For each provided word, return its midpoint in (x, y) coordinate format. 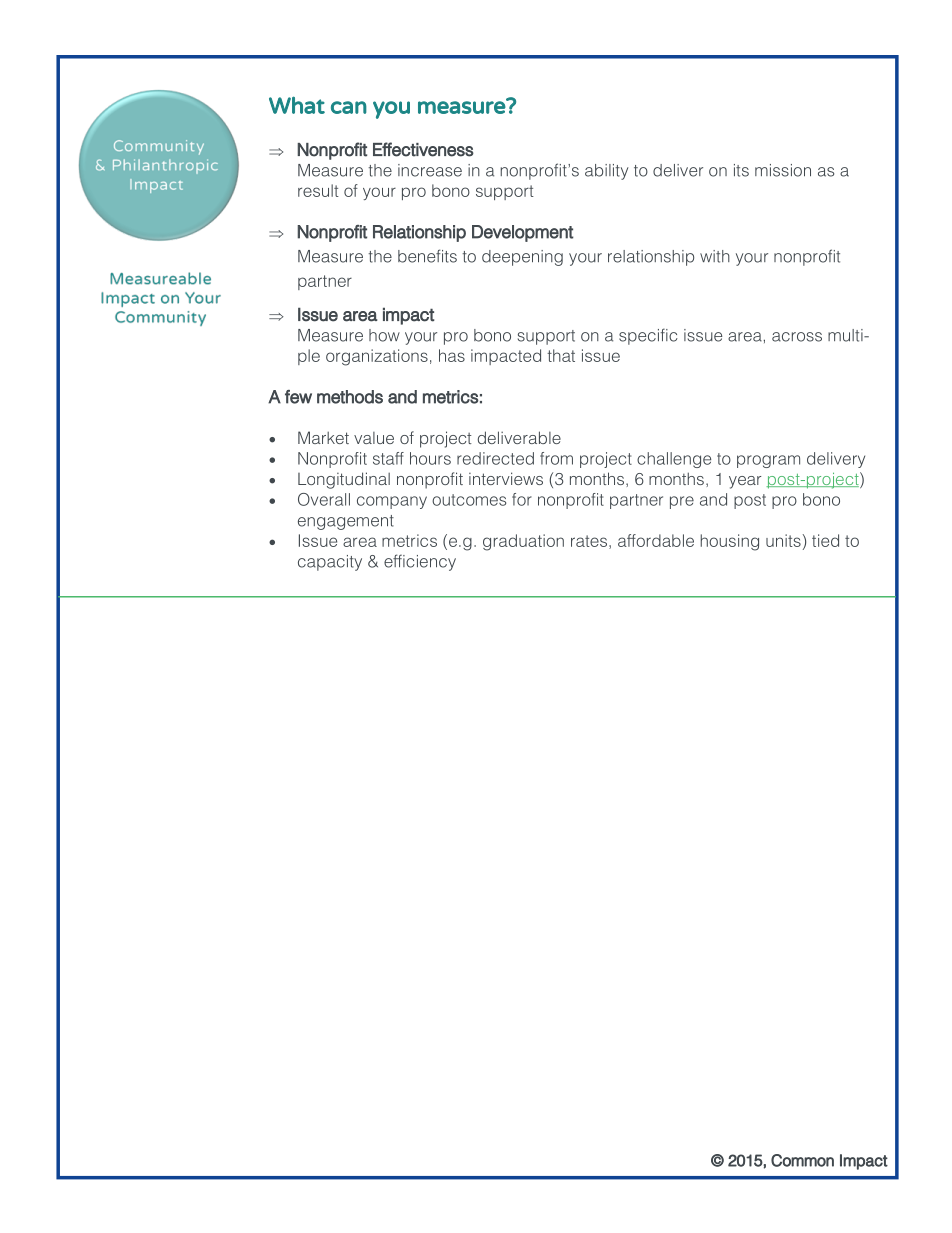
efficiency (420, 562)
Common (802, 1160)
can (349, 107)
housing (729, 542)
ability (607, 172)
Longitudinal (344, 480)
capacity (330, 563)
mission (783, 170)
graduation (523, 542)
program (768, 461)
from (556, 458)
